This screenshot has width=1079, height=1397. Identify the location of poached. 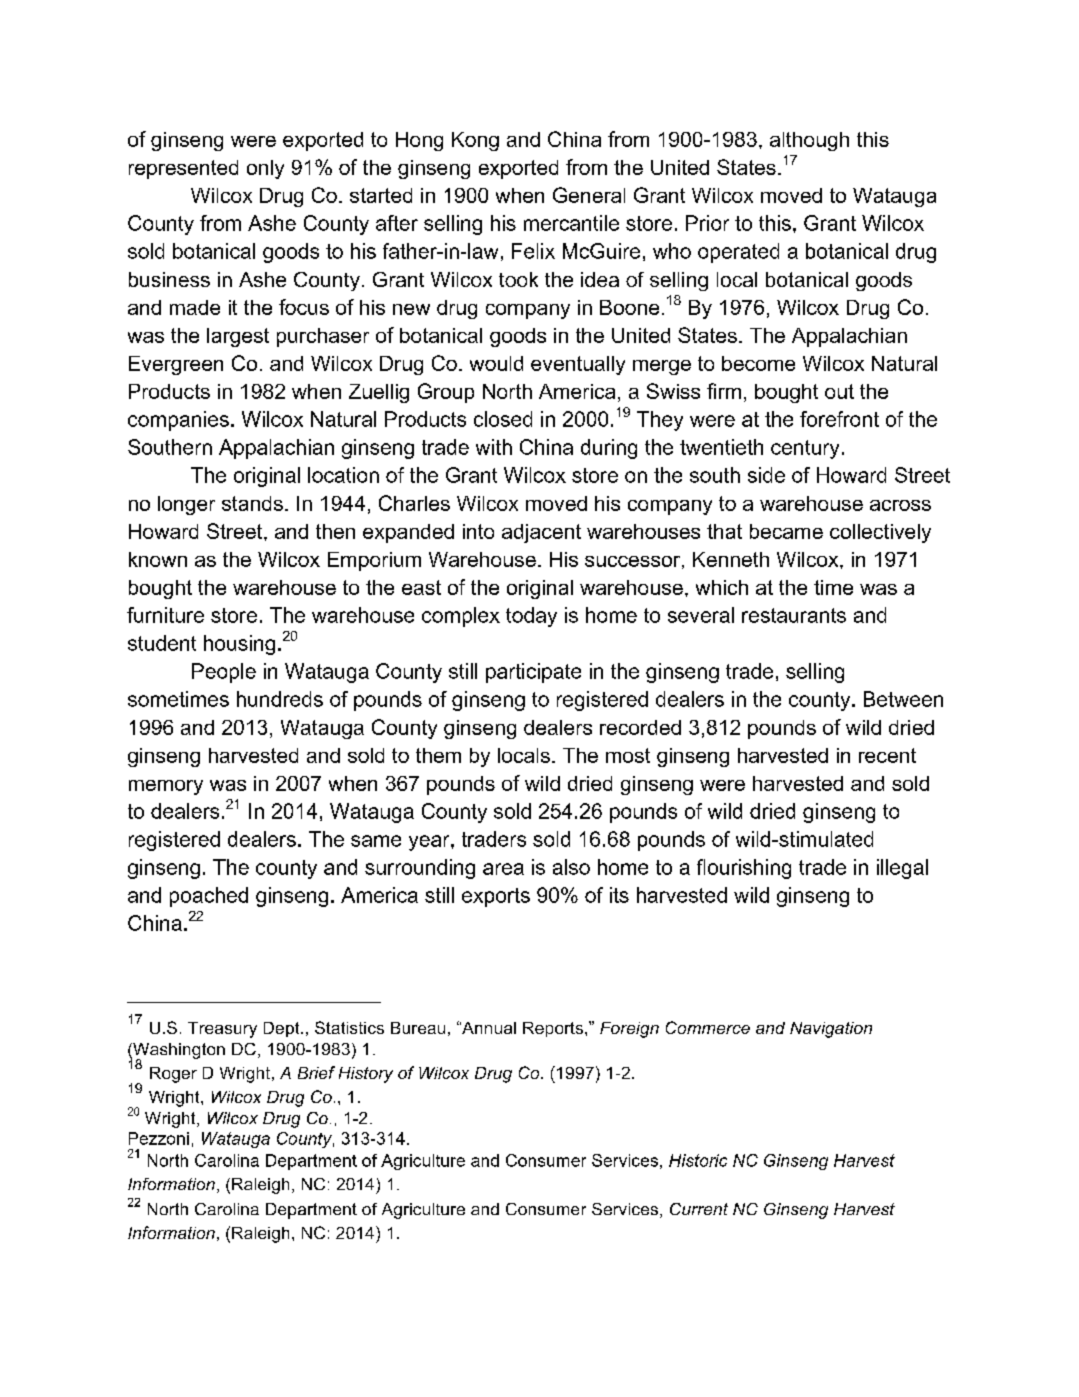
(209, 897).
